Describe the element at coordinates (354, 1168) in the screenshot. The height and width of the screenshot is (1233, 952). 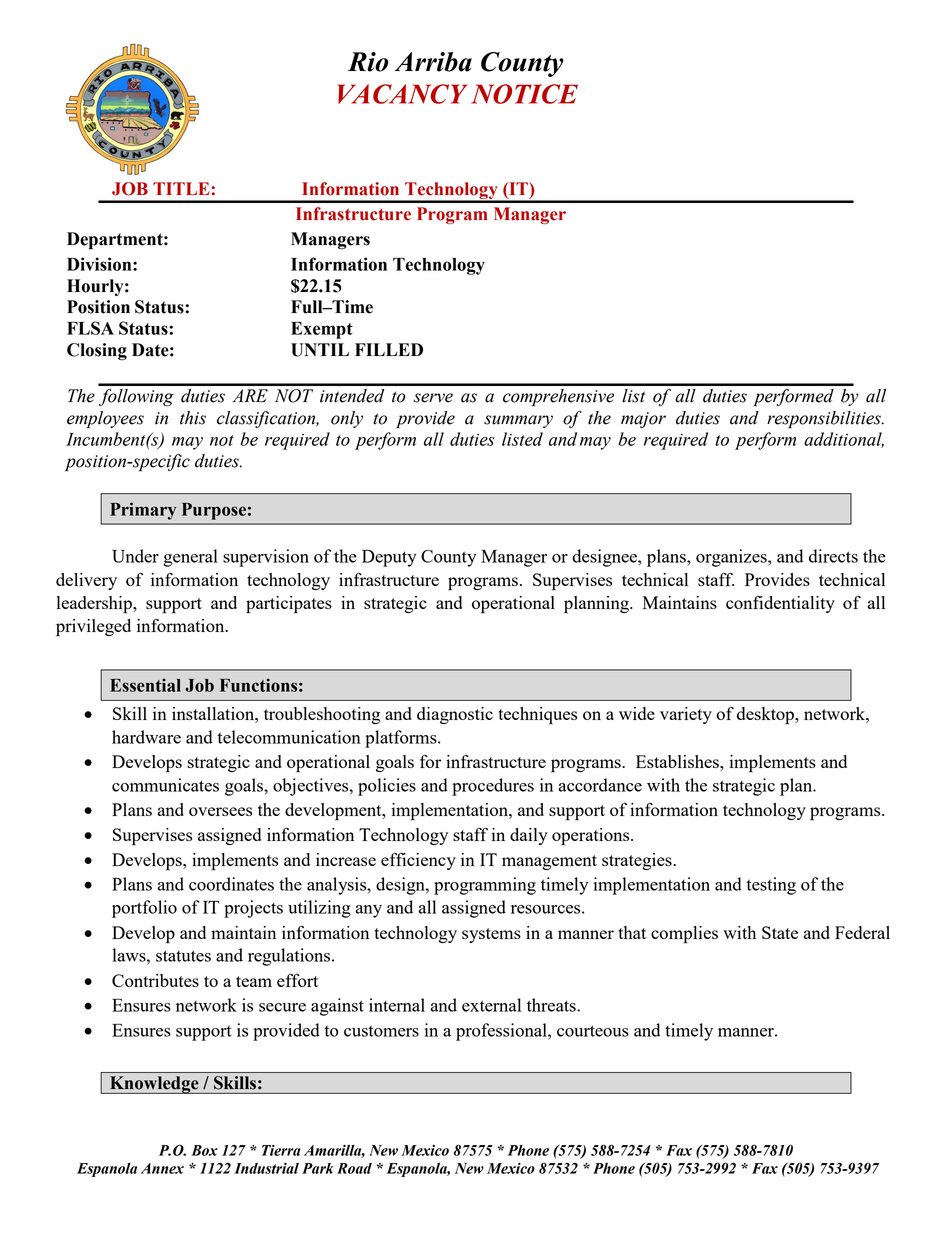
I see `Road` at that location.
